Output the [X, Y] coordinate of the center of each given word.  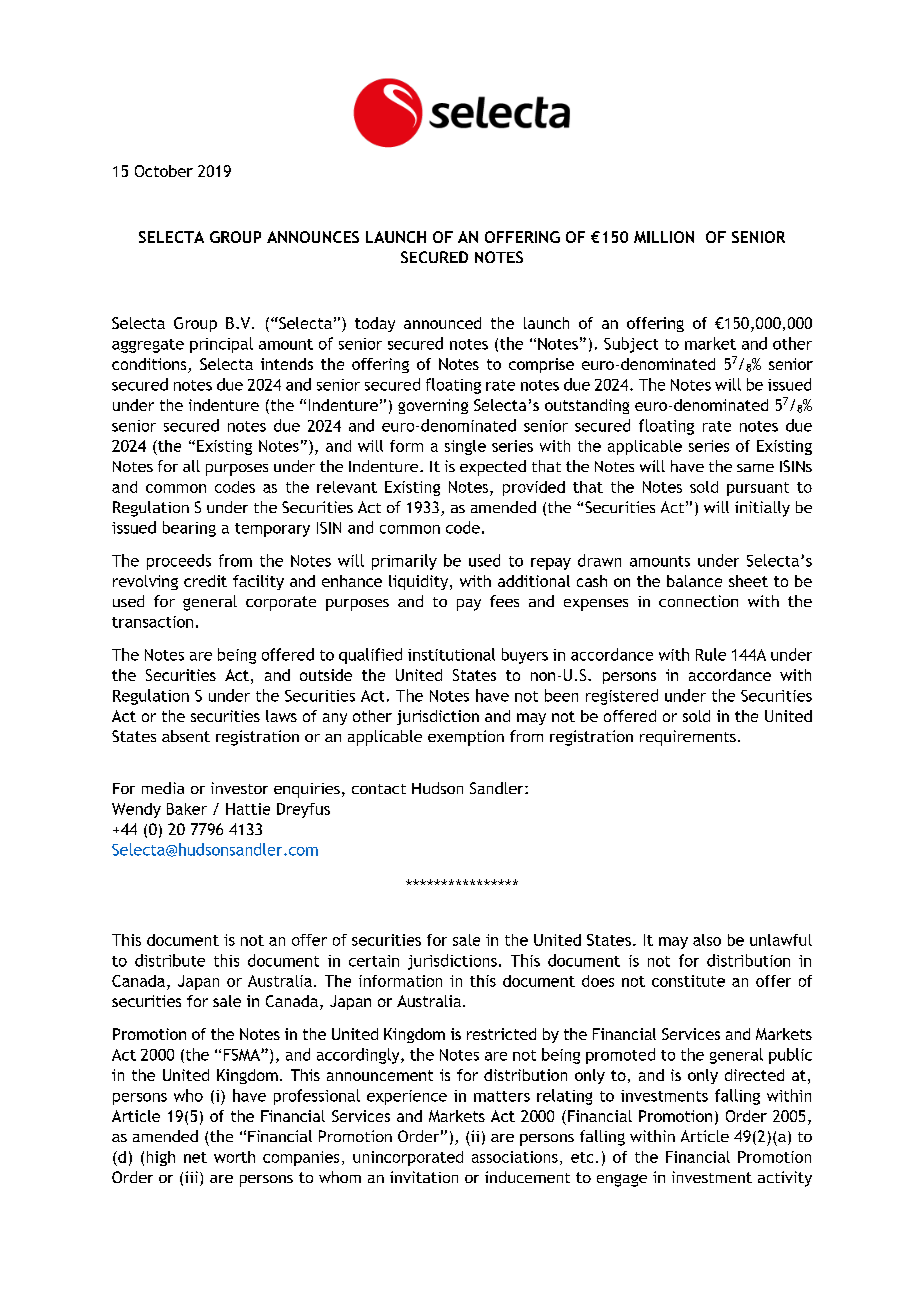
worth [234, 1157]
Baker [187, 809]
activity [785, 1179]
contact [379, 789]
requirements [688, 738]
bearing [189, 529]
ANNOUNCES [313, 237]
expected [493, 468]
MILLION [664, 237]
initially [762, 509]
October [164, 171]
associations [515, 1157]
